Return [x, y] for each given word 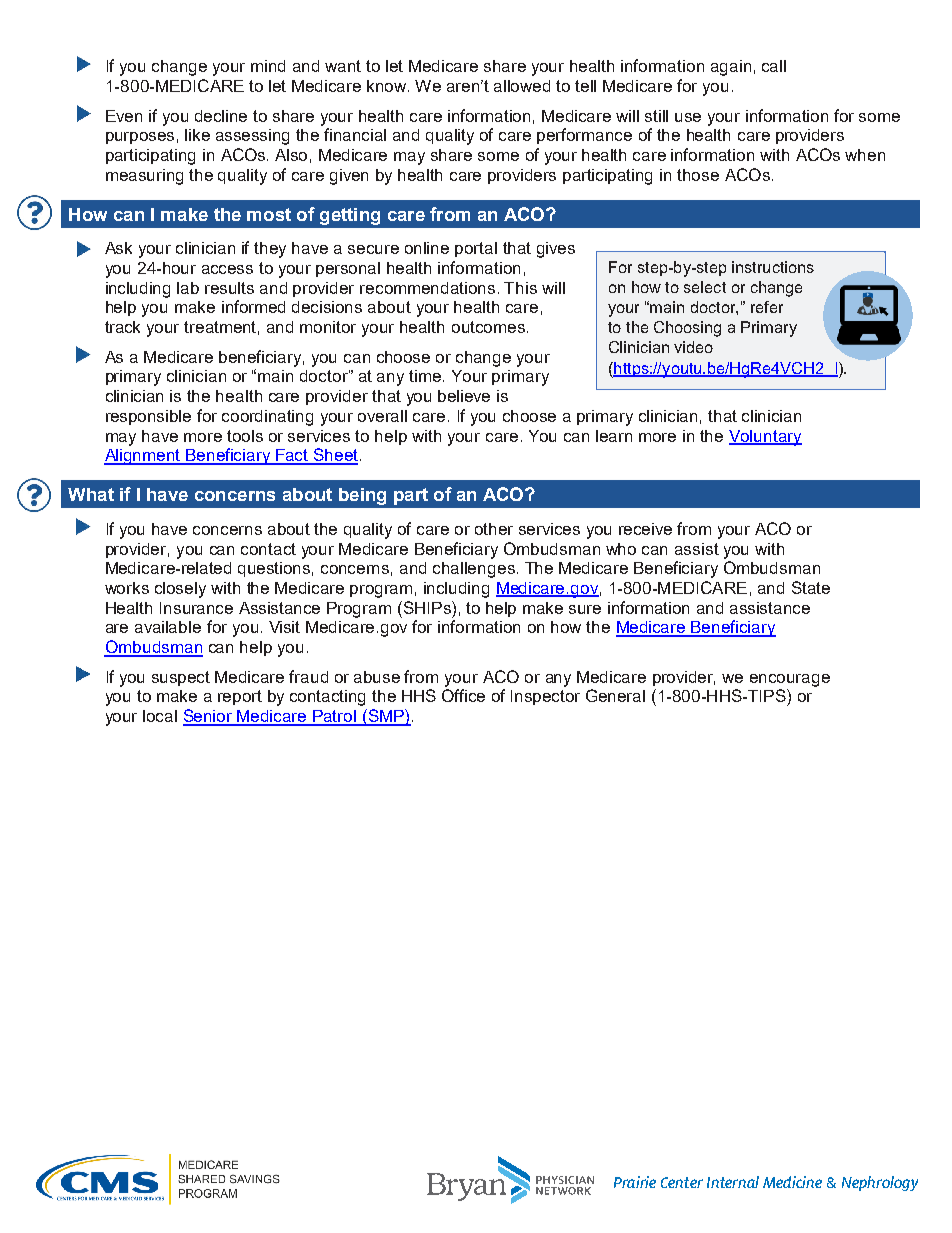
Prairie [635, 1182]
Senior [209, 717]
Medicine [792, 1182]
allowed [522, 86]
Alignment [144, 457]
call [774, 66]
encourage [790, 680]
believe [464, 396]
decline [221, 116]
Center [682, 1182]
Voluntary [765, 438]
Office [463, 695]
